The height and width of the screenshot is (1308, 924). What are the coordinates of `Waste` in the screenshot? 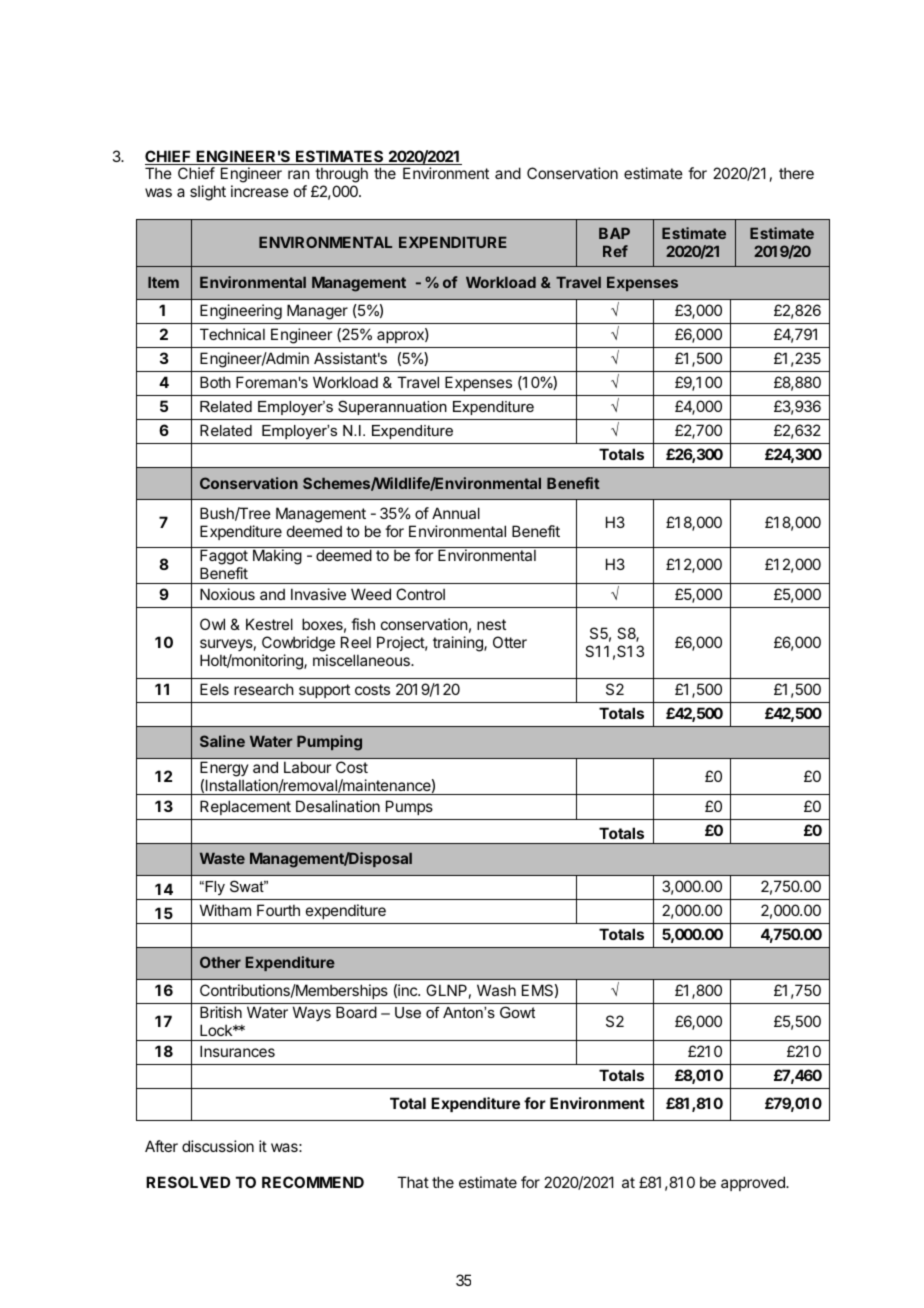 It's located at (222, 858).
